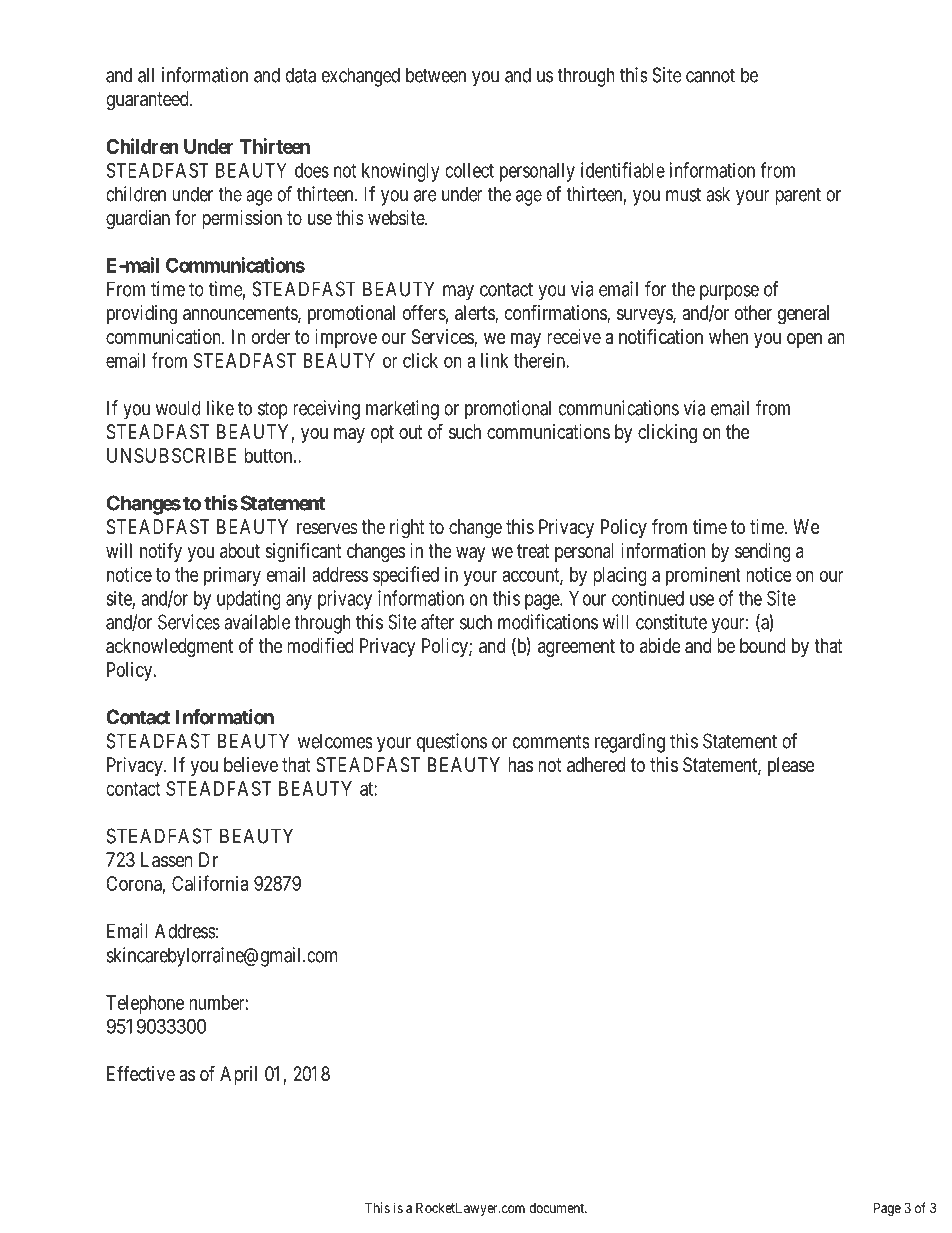 This page has height=1233, width=952. What do you see at coordinates (763, 645) in the page?
I see `bound` at bounding box center [763, 645].
